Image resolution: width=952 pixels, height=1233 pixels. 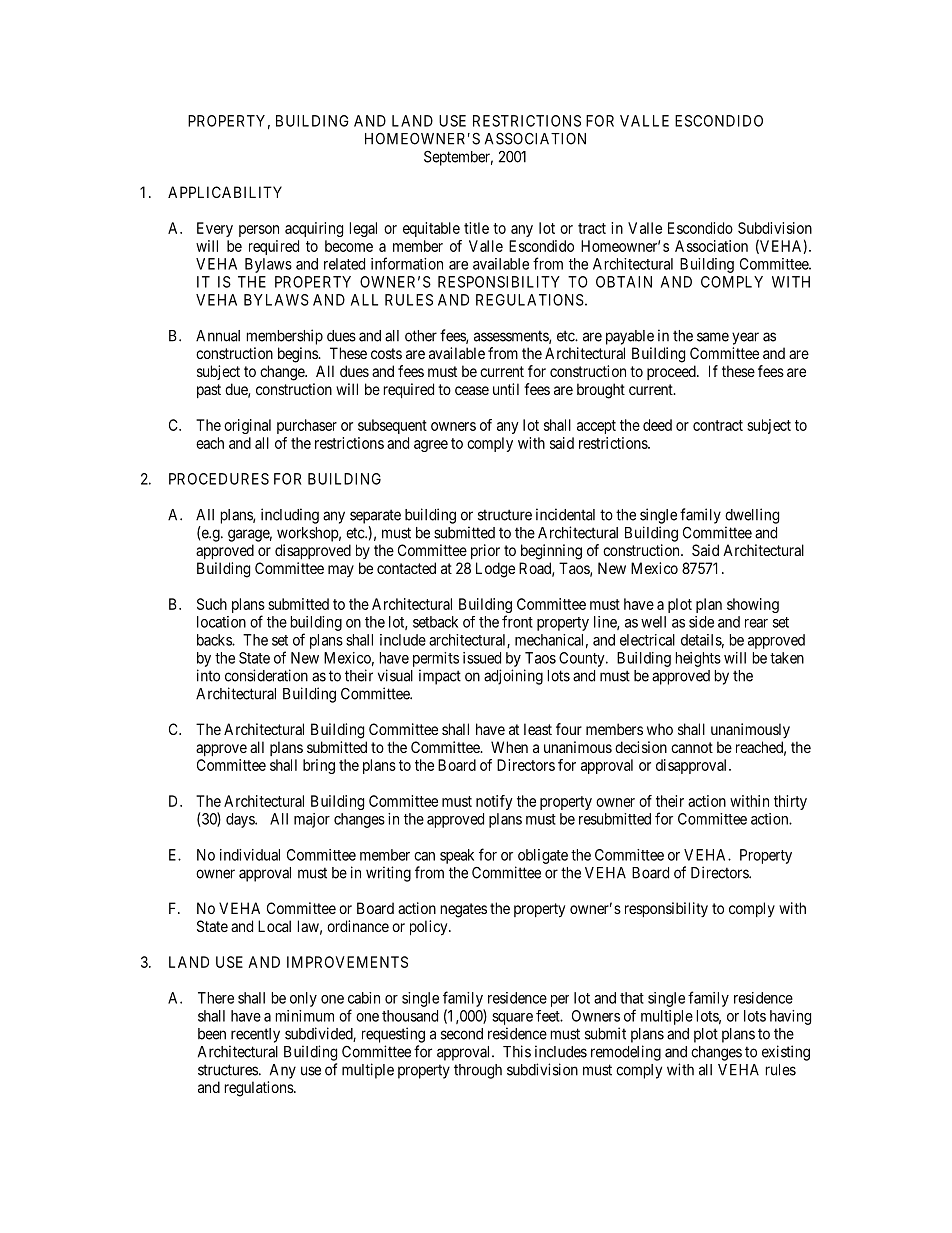 What do you see at coordinates (509, 747) in the screenshot?
I see `When` at bounding box center [509, 747].
